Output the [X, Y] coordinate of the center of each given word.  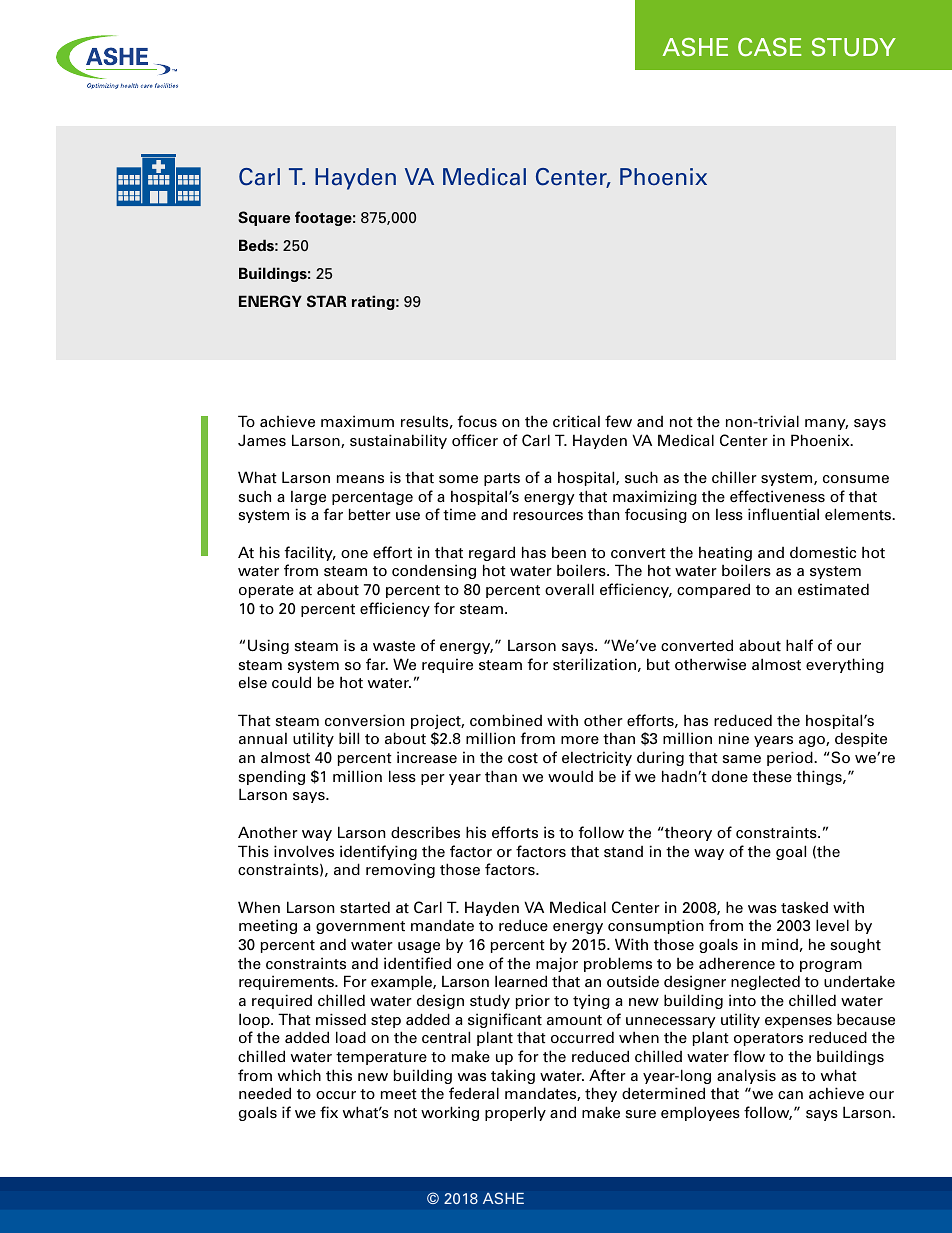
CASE [769, 47]
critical [576, 421]
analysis [746, 1076]
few [618, 421]
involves [304, 851]
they [601, 1094]
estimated [833, 589]
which [299, 1075]
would [570, 776]
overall [569, 589]
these [772, 776]
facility [309, 553]
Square [264, 218]
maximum [357, 421]
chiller [734, 477]
